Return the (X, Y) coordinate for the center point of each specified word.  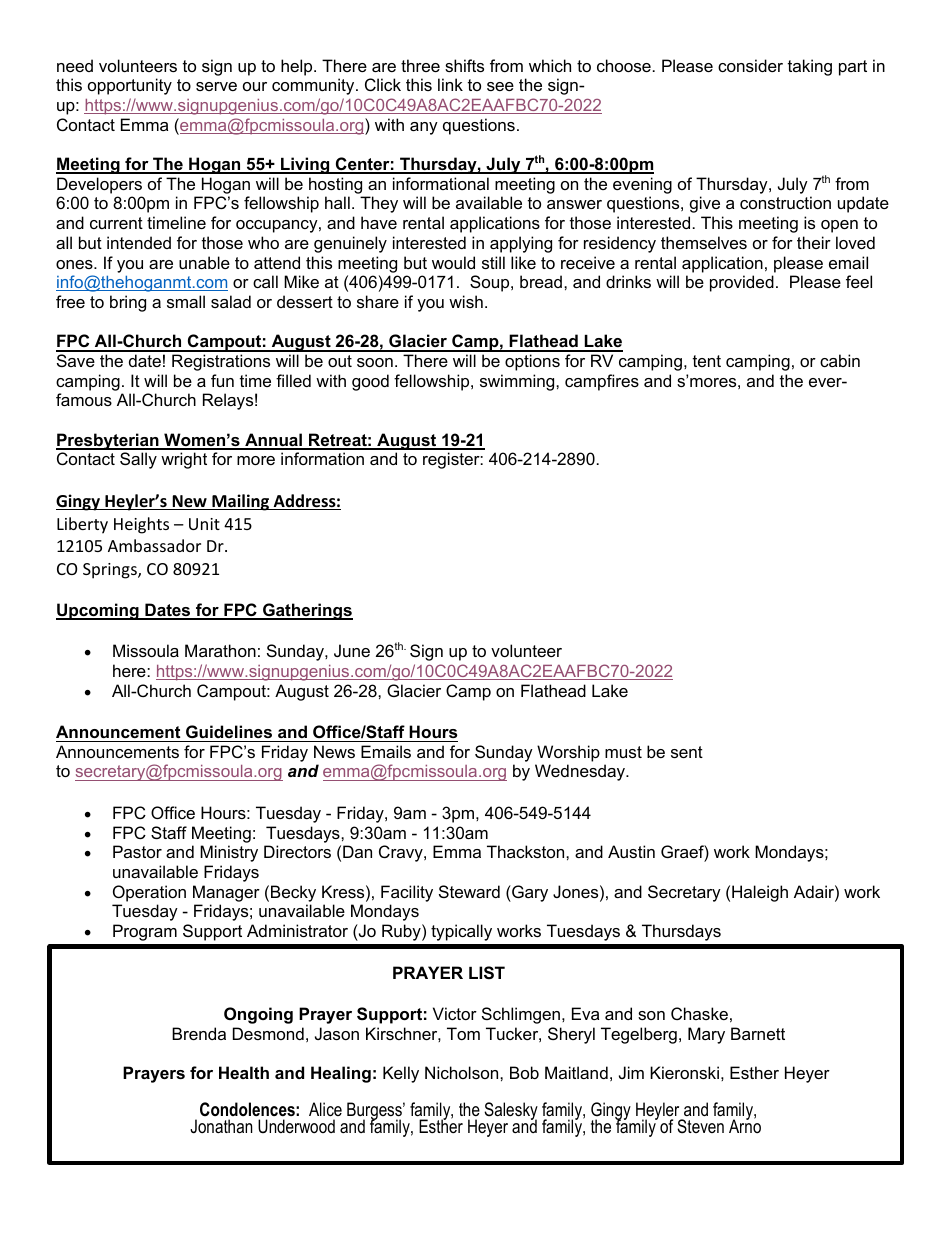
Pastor (137, 851)
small (186, 301)
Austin (631, 851)
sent (687, 752)
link (450, 84)
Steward (469, 891)
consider (750, 65)
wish (466, 301)
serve (216, 86)
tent (707, 361)
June (352, 650)
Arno (745, 1125)
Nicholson (463, 1072)
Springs (111, 571)
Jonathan (221, 1126)
